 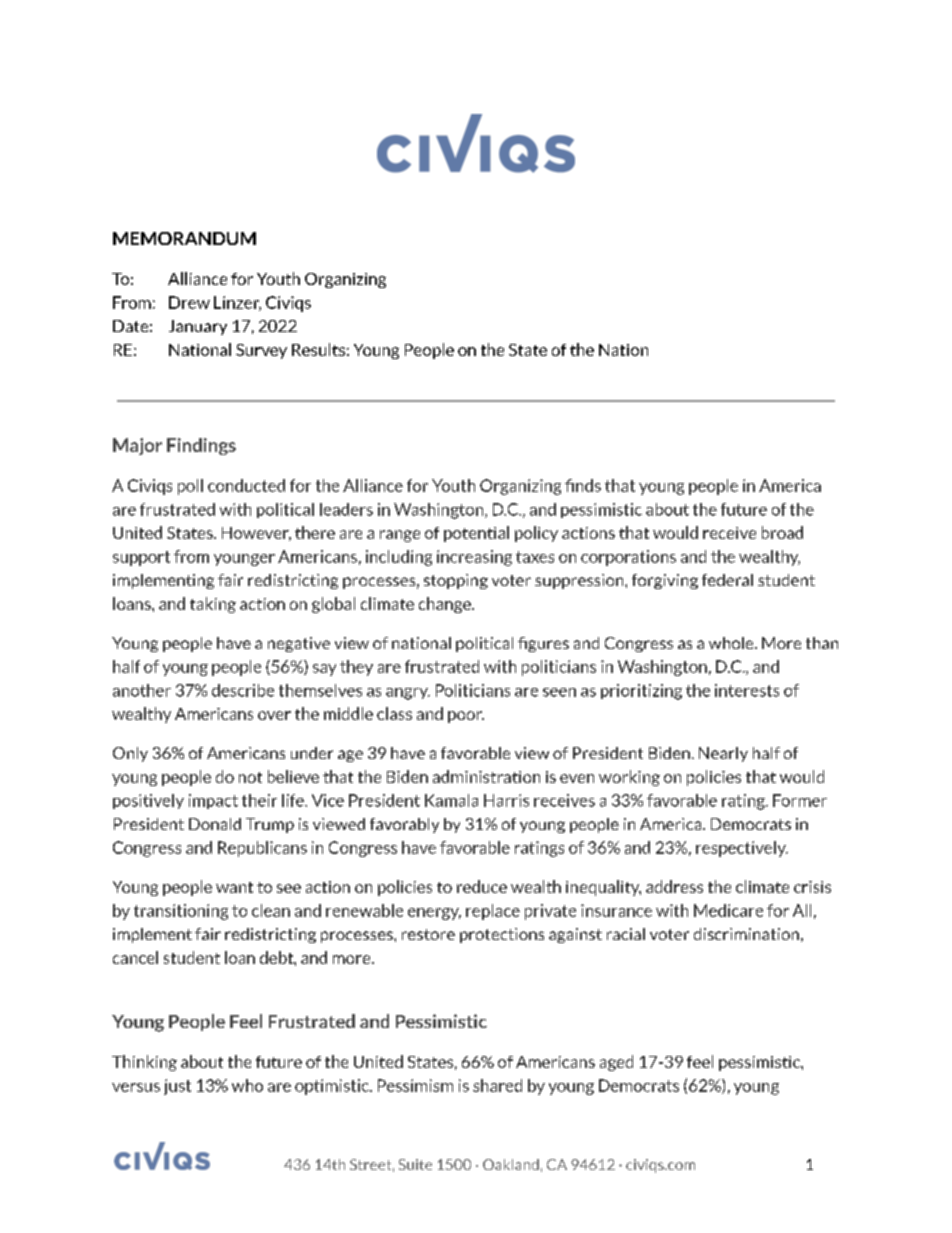 I want to click on describe, so click(x=243, y=690).
